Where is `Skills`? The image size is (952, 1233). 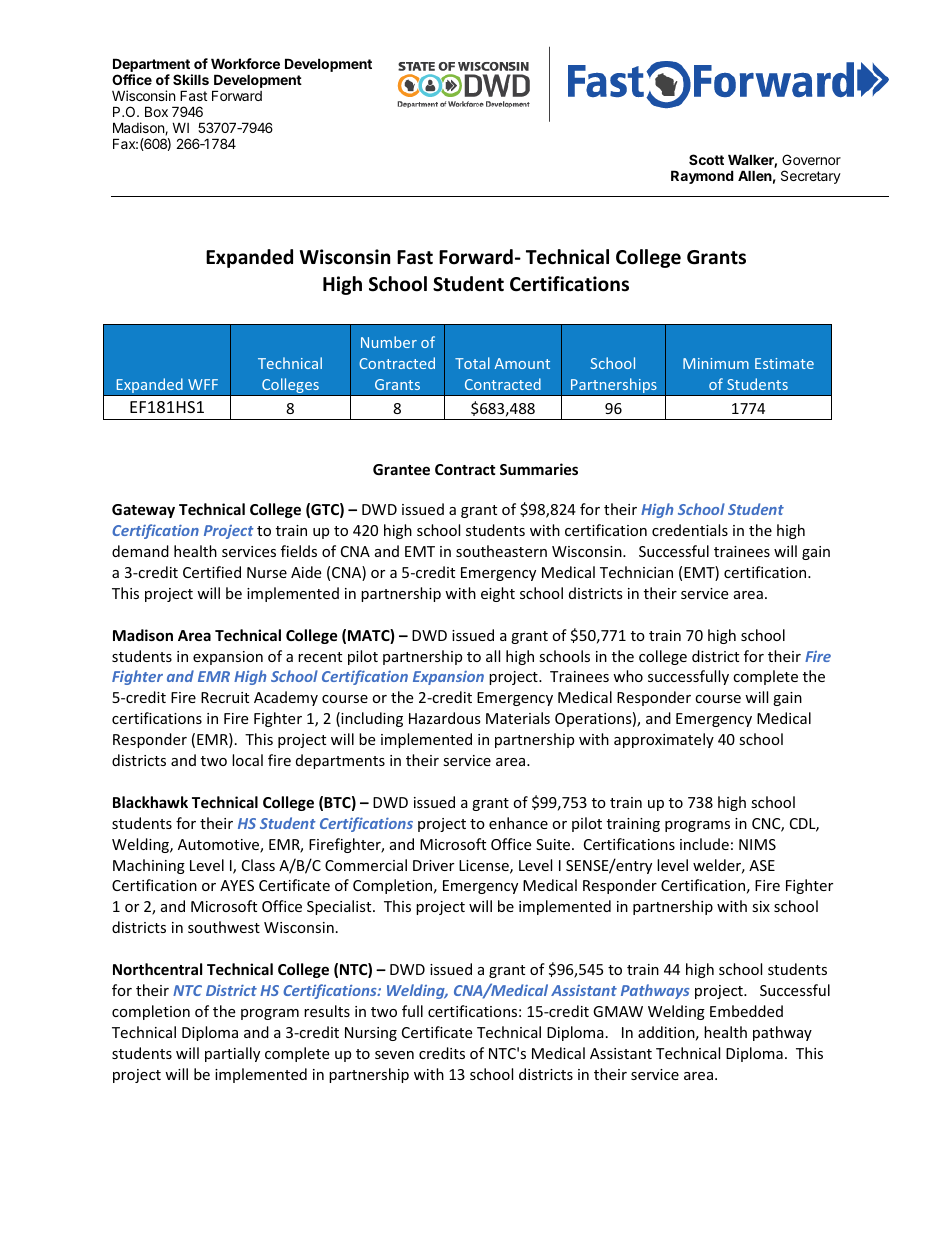 Skills is located at coordinates (191, 79).
